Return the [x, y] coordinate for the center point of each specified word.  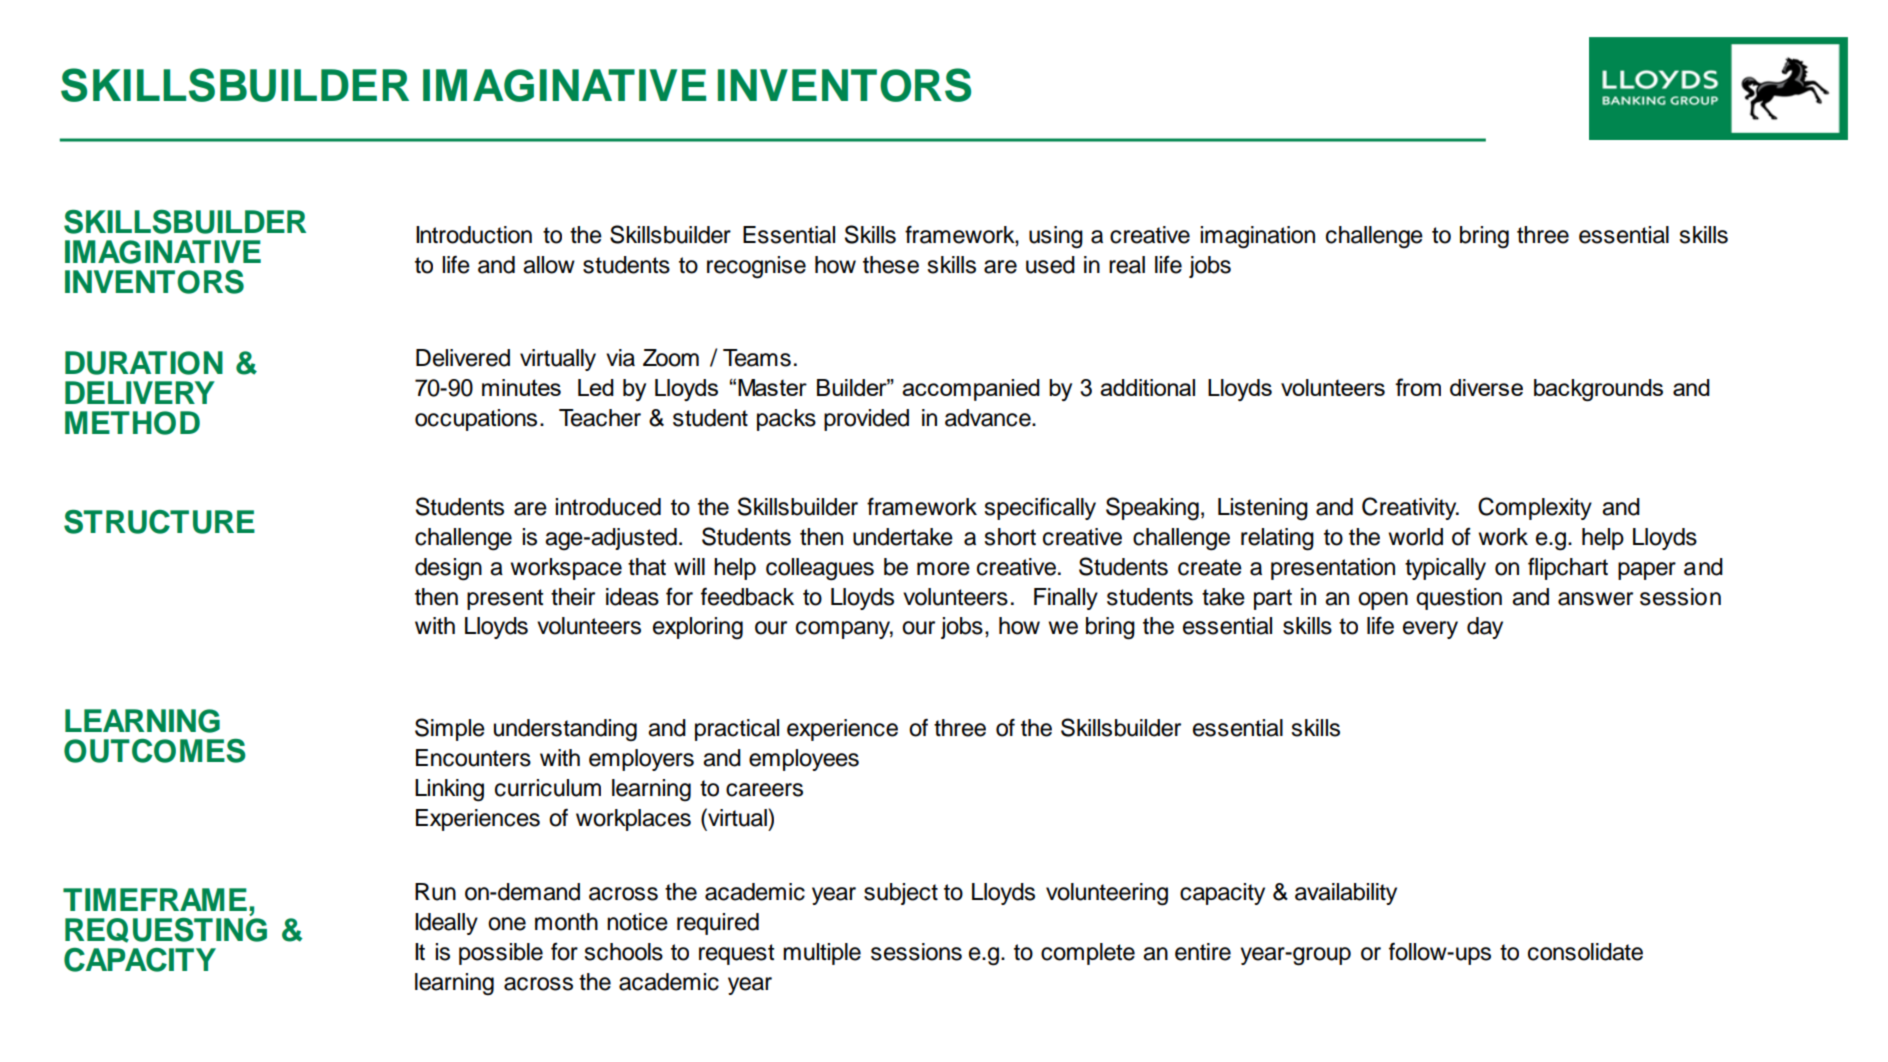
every [1430, 630]
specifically [1040, 509]
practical [737, 730]
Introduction [474, 235]
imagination [1257, 237]
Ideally [446, 924]
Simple [450, 729]
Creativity [1410, 508]
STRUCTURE [159, 522]
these [891, 265]
